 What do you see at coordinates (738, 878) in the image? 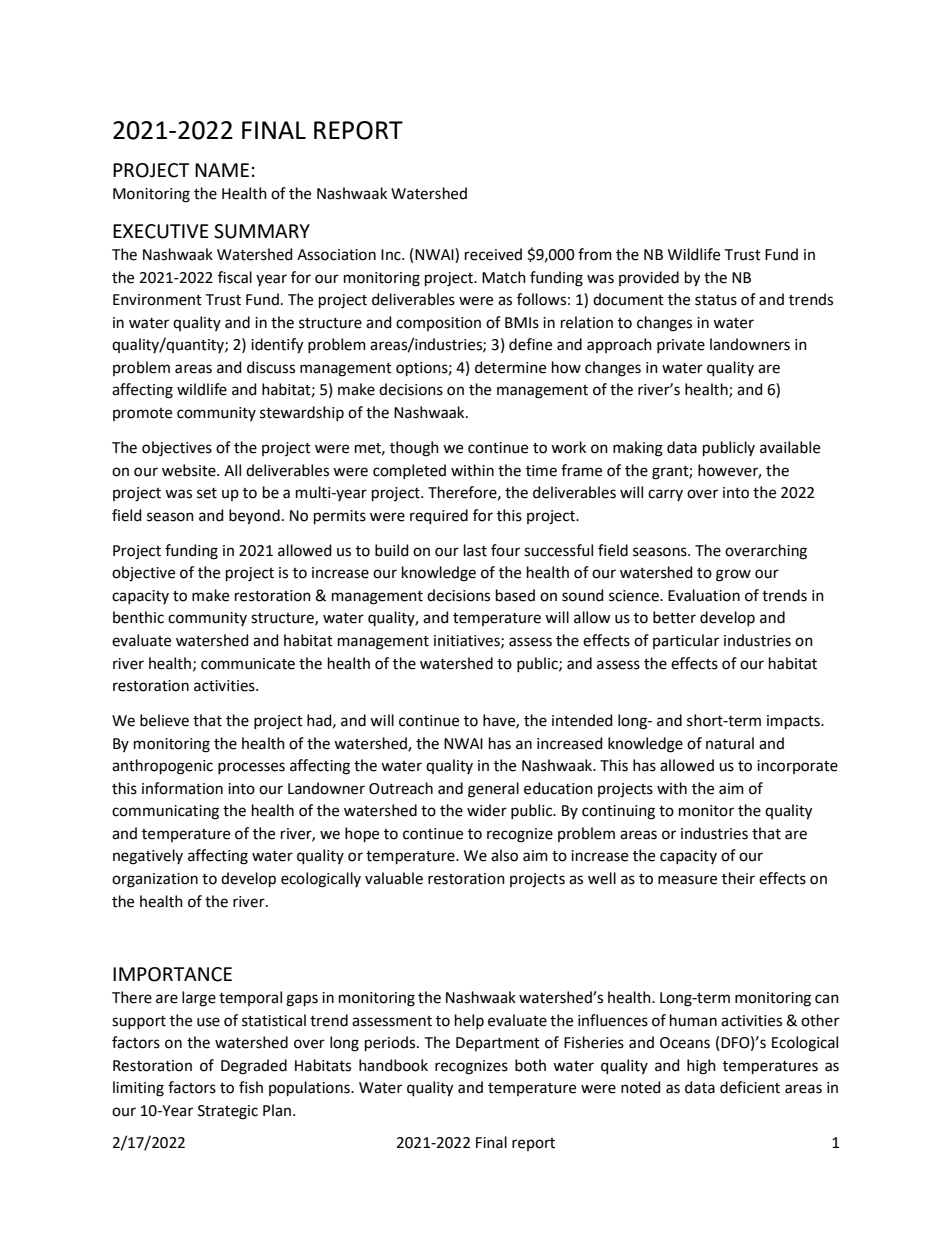
I see `their` at bounding box center [738, 878].
